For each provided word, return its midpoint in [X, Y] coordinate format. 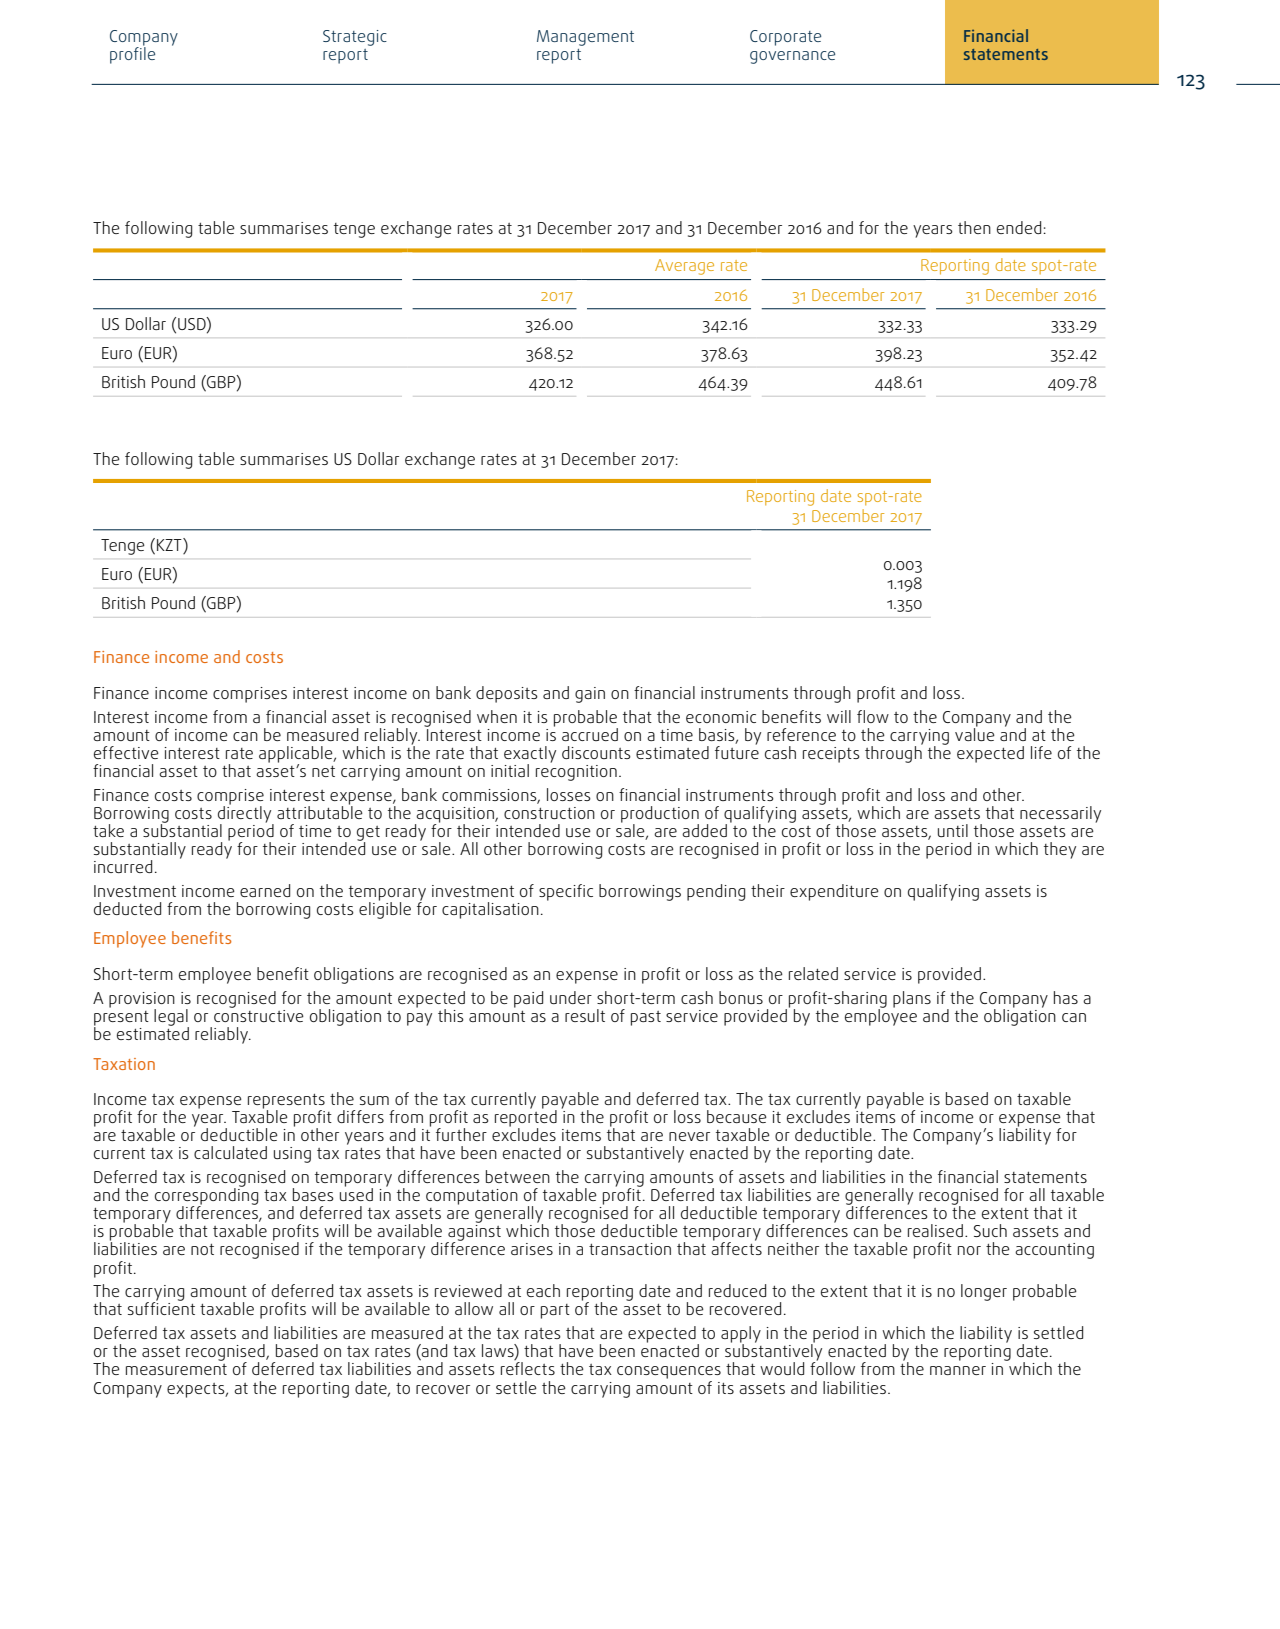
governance [792, 57]
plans [912, 999]
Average [684, 267]
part [555, 1311]
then [974, 227]
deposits [507, 694]
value [975, 733]
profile [132, 54]
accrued [590, 734]
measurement [176, 1369]
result [585, 1015]
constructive [259, 1014]
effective [126, 752]
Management [585, 38]
